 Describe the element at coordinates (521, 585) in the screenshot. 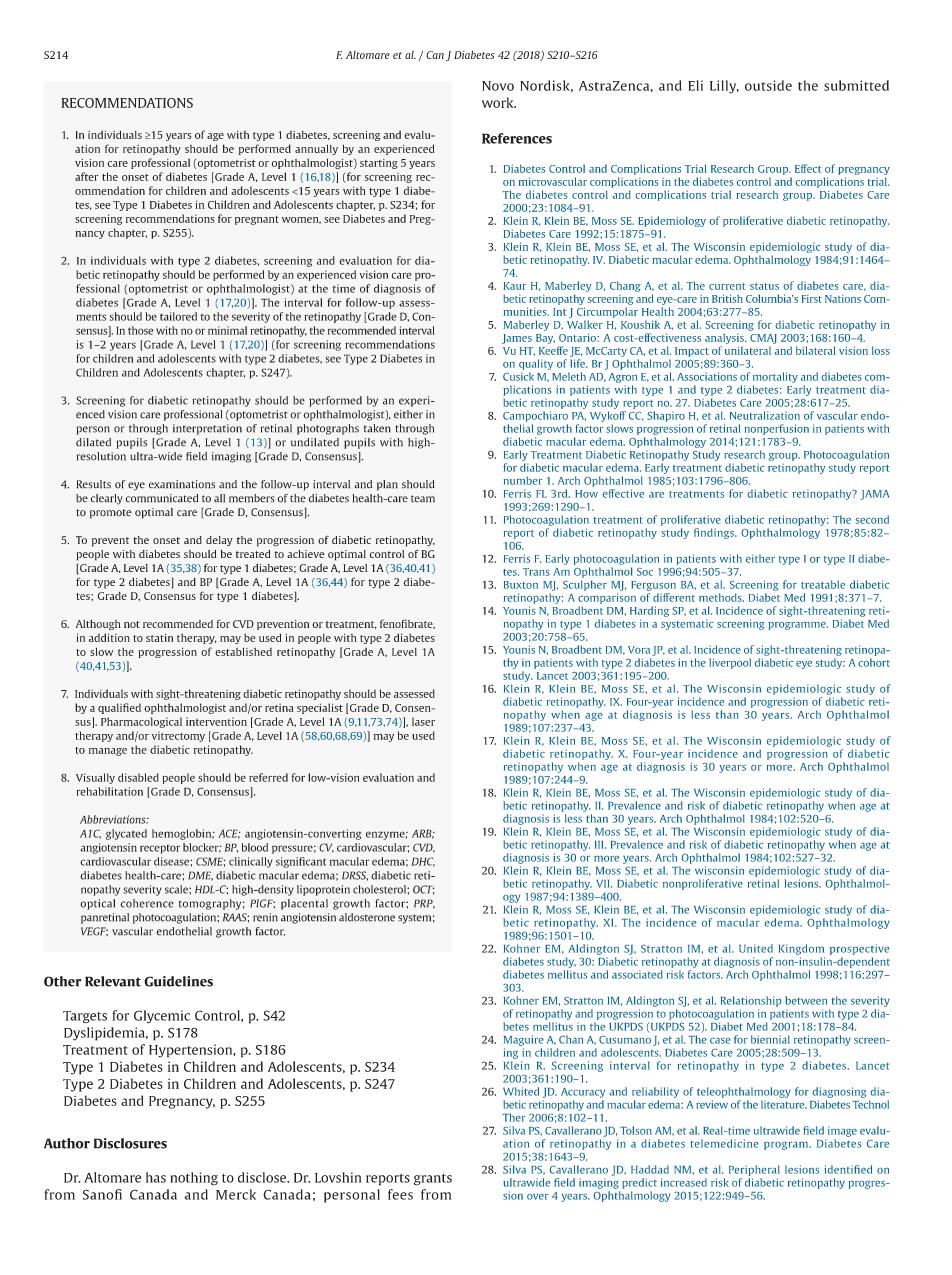

I see `Buxton` at that location.
